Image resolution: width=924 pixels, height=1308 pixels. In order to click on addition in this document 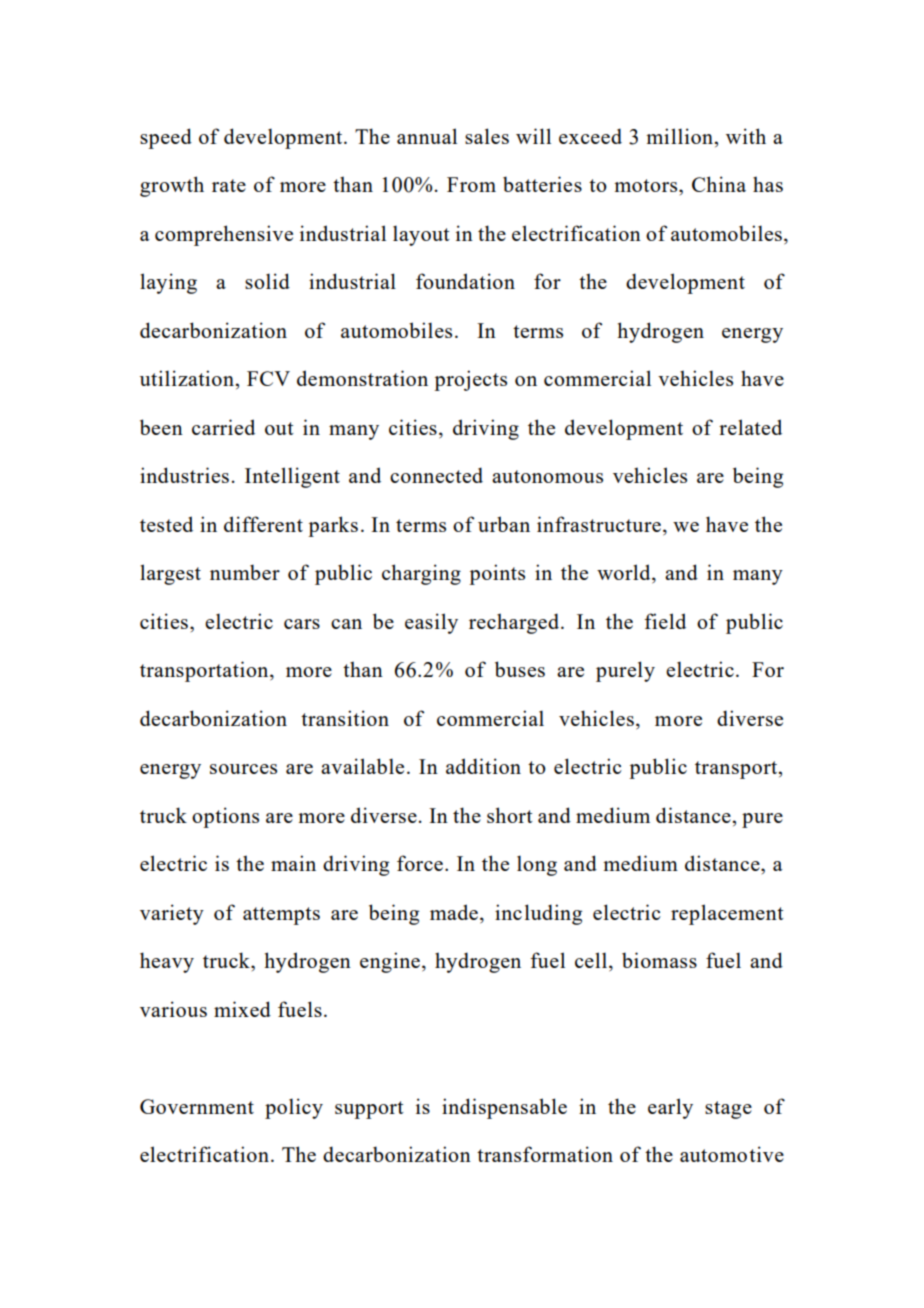, I will do `click(483, 766)`.
